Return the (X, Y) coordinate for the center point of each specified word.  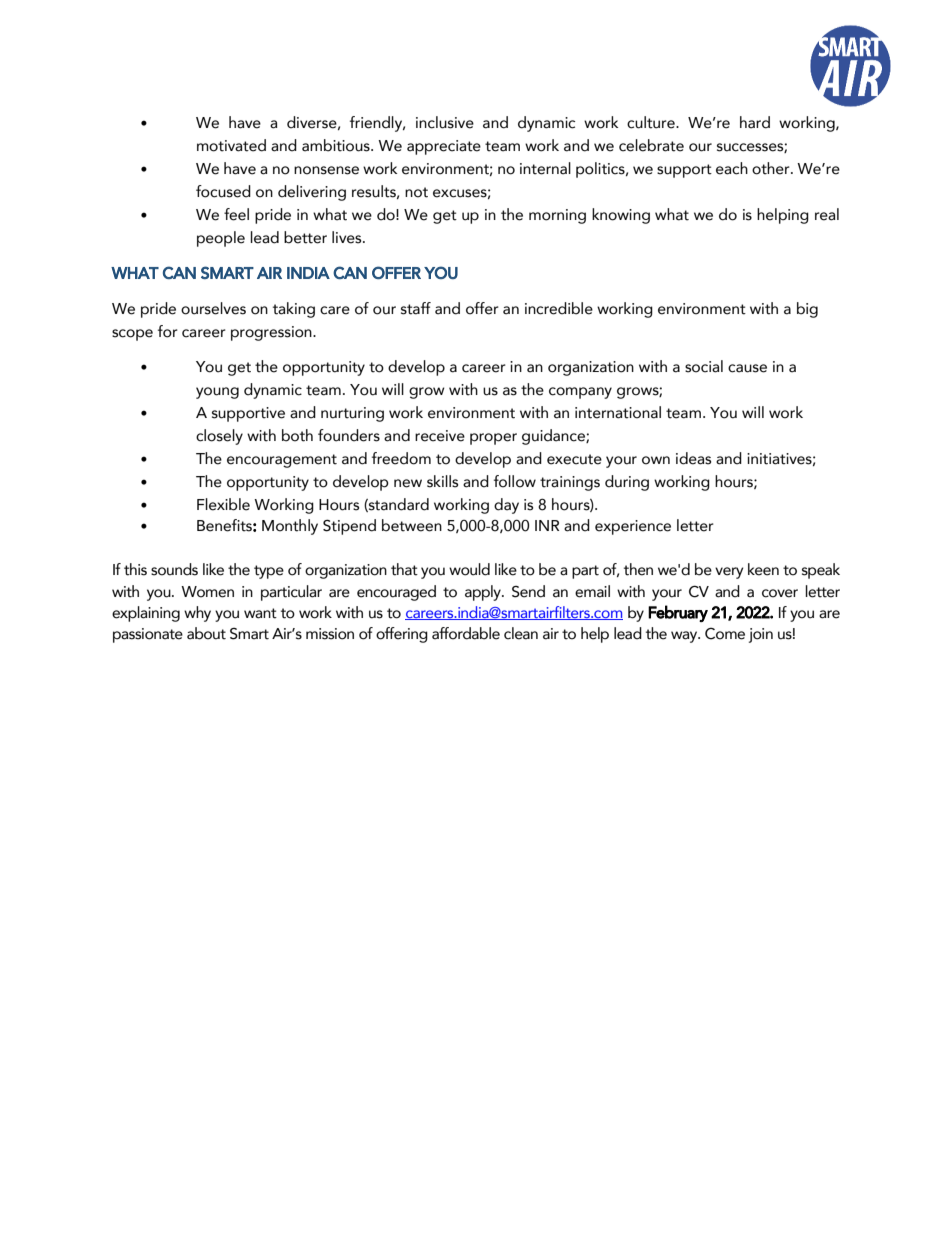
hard (755, 122)
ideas (693, 458)
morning (557, 216)
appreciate (444, 147)
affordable (466, 633)
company (580, 393)
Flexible (223, 504)
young (217, 393)
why (197, 614)
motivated (231, 145)
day (506, 506)
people (221, 239)
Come (725, 634)
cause (747, 368)
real (827, 214)
